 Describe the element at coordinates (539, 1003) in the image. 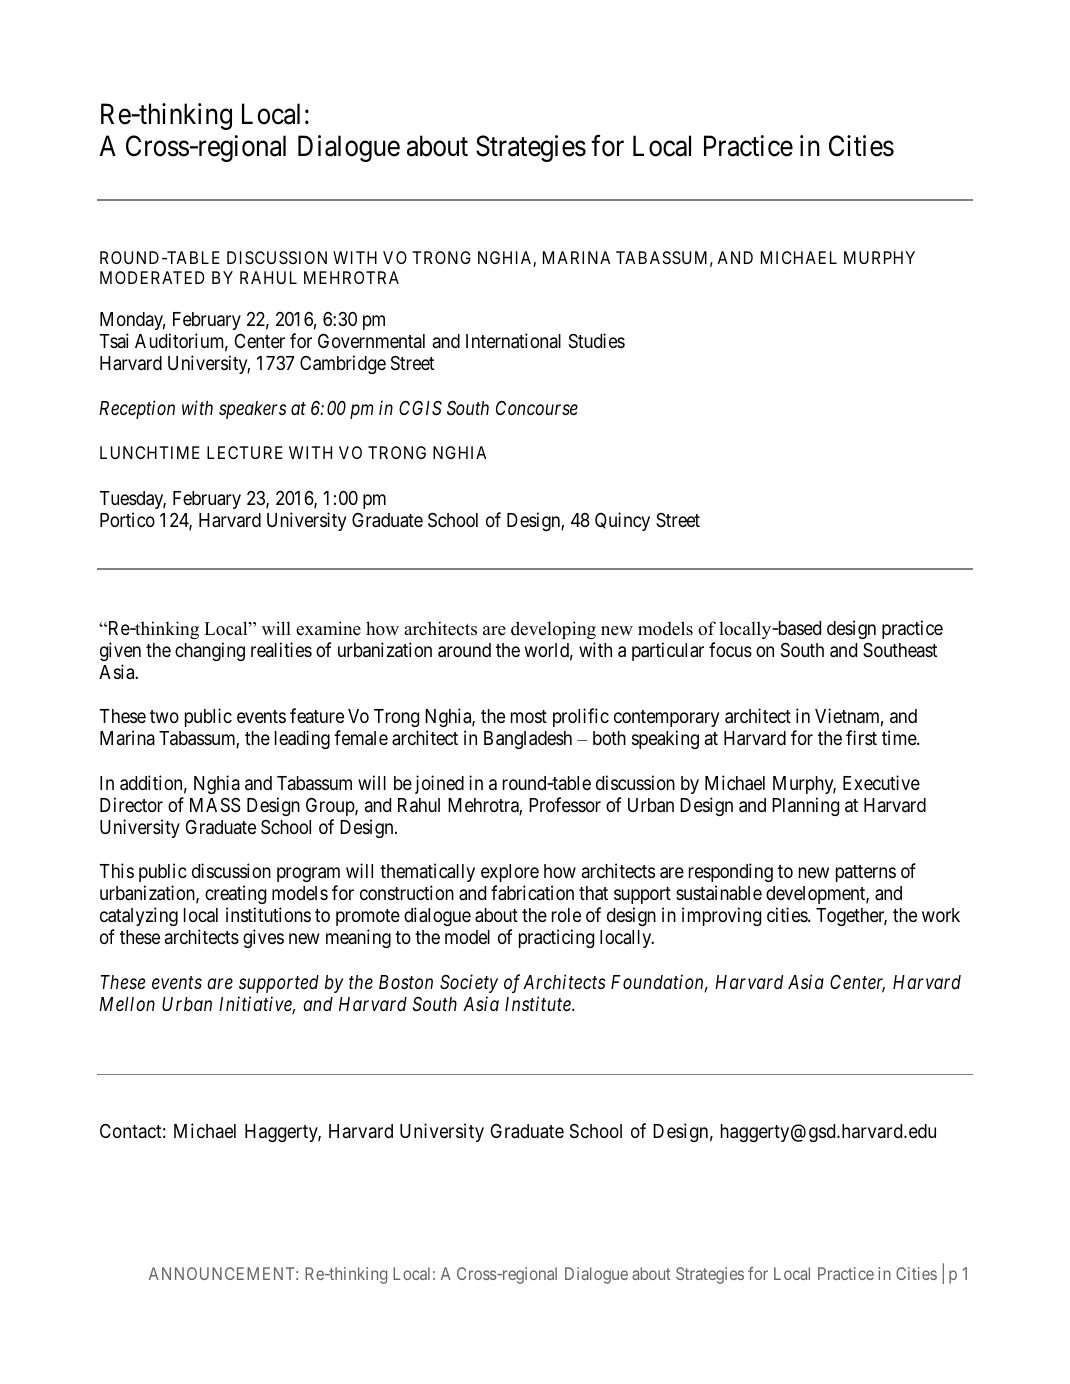

I see `Institute` at that location.
